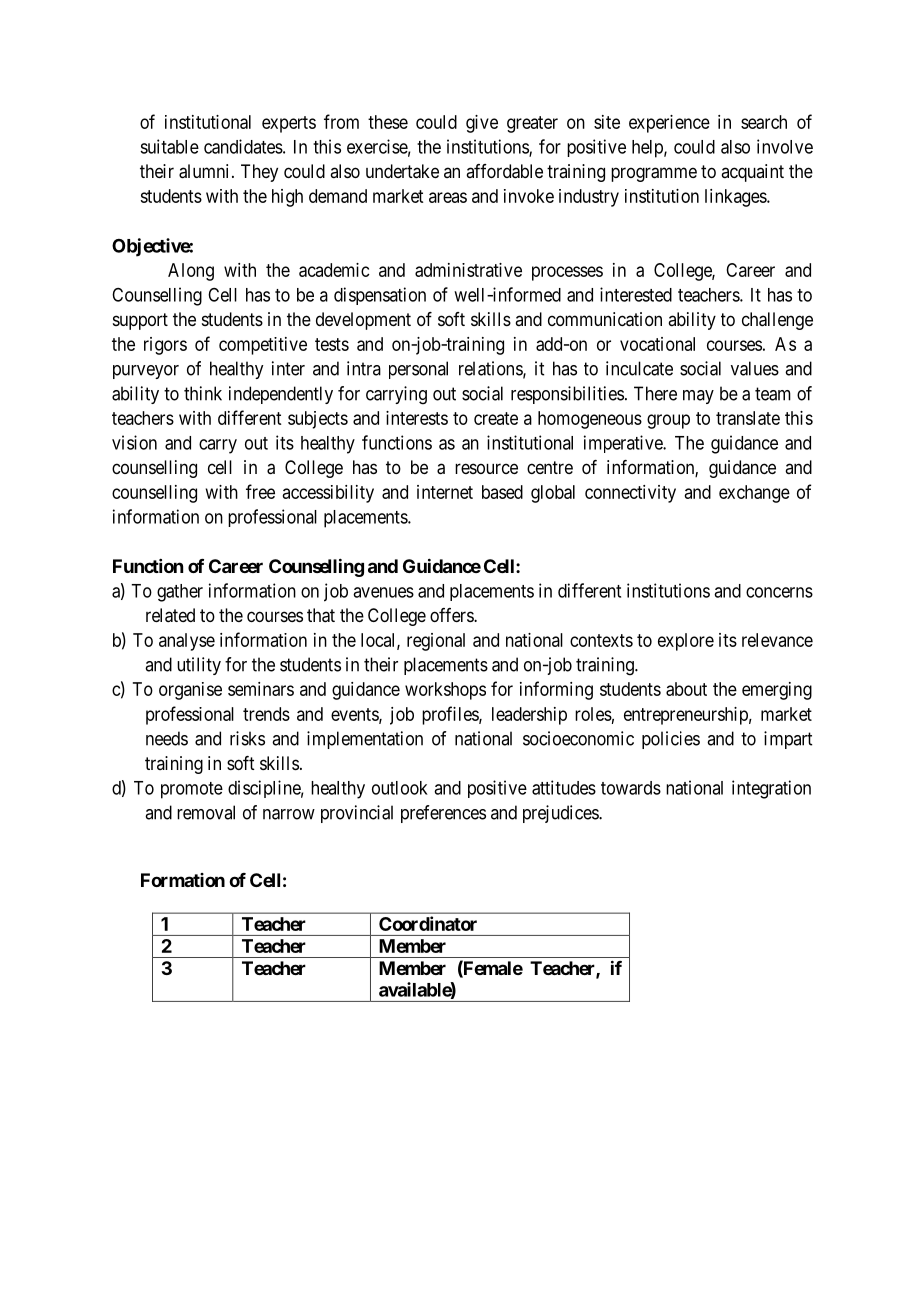 This screenshot has height=1308, width=924. I want to click on Coordinator, so click(428, 923).
